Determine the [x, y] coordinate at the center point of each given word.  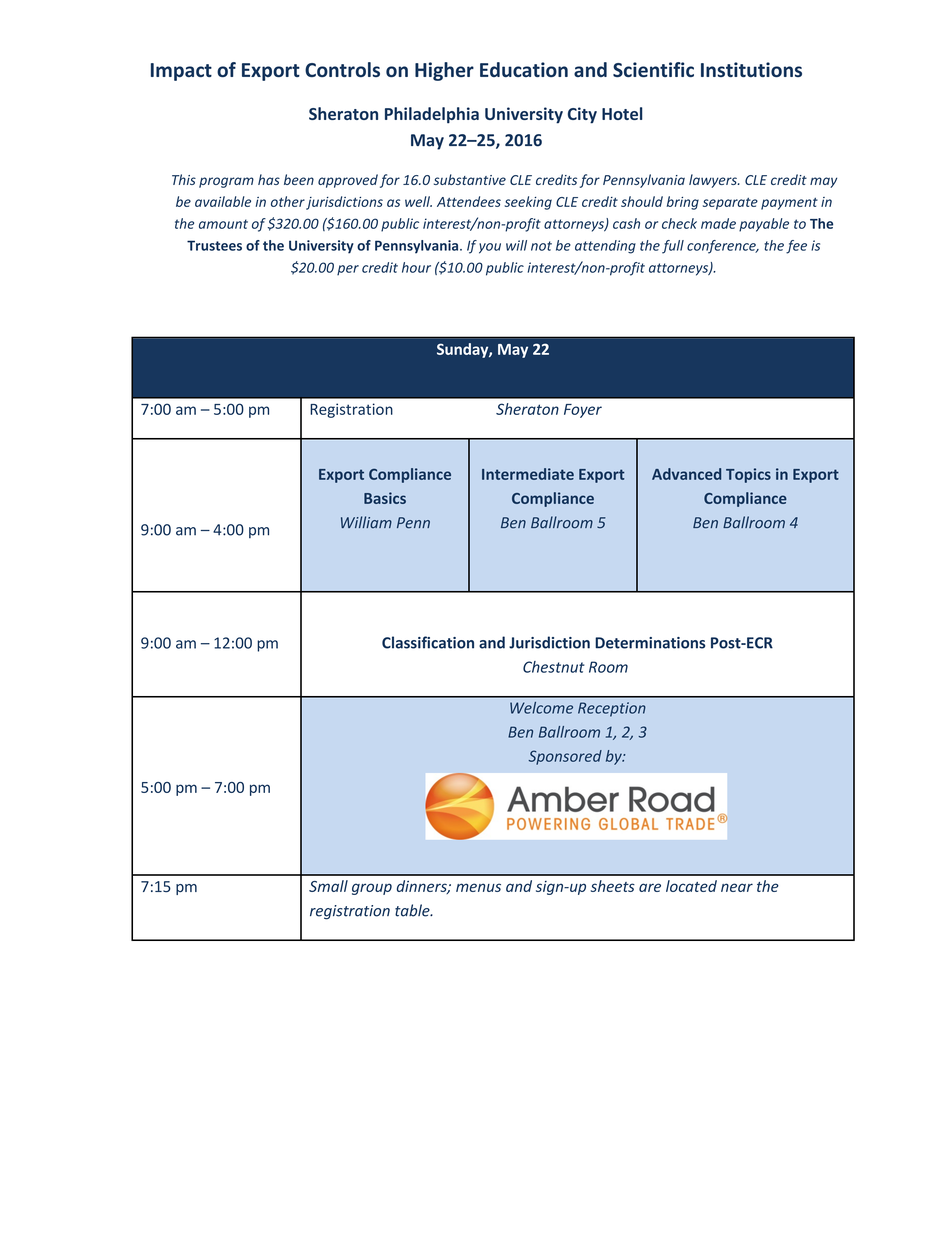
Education [524, 69]
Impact [181, 72]
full [673, 247]
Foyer [583, 411]
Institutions [751, 69]
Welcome [541, 708]
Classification [428, 642]
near [737, 887]
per [348, 270]
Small [328, 886]
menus [478, 887]
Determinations [650, 643]
